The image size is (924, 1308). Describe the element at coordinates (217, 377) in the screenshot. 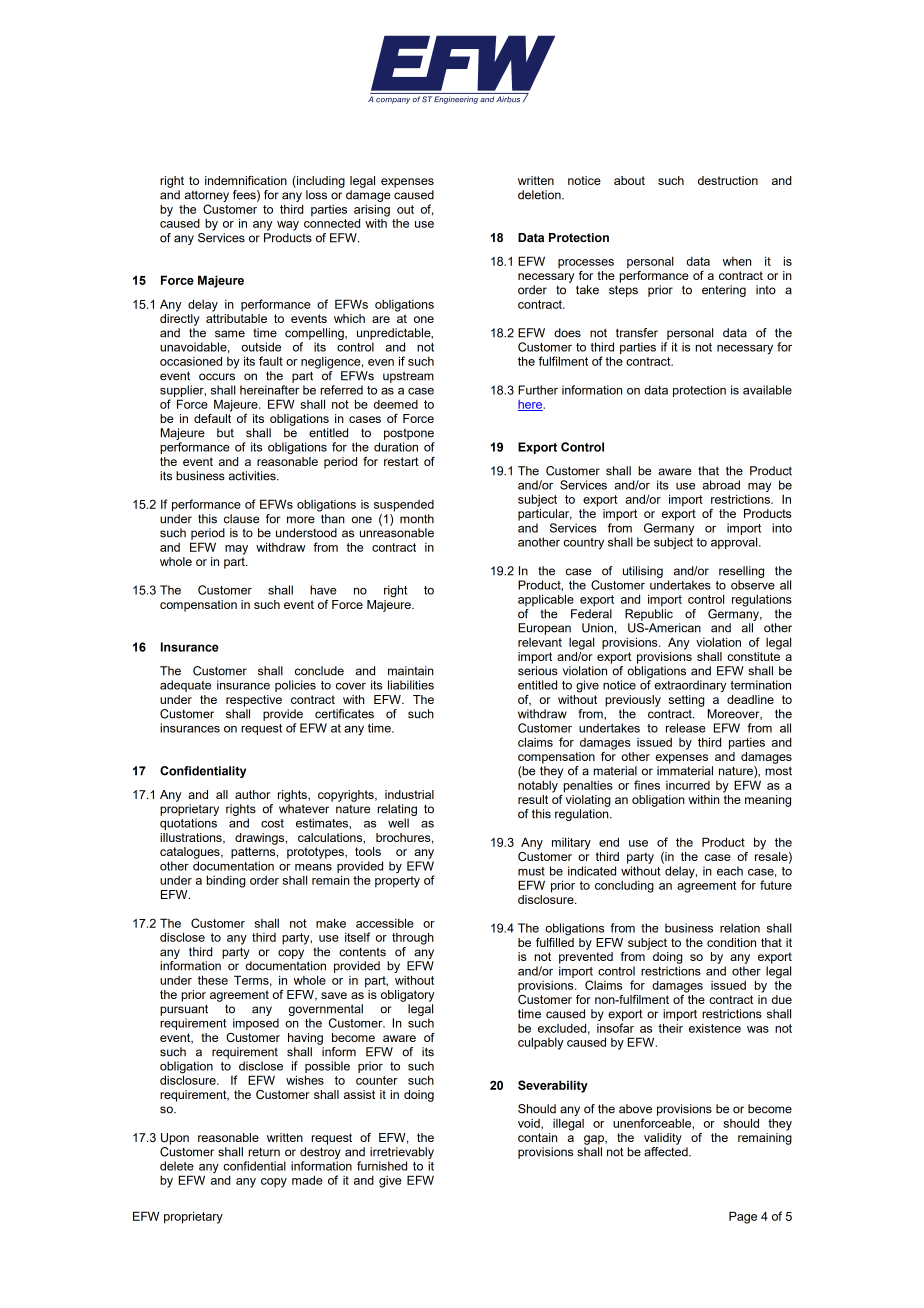

I see `occurs` at that location.
